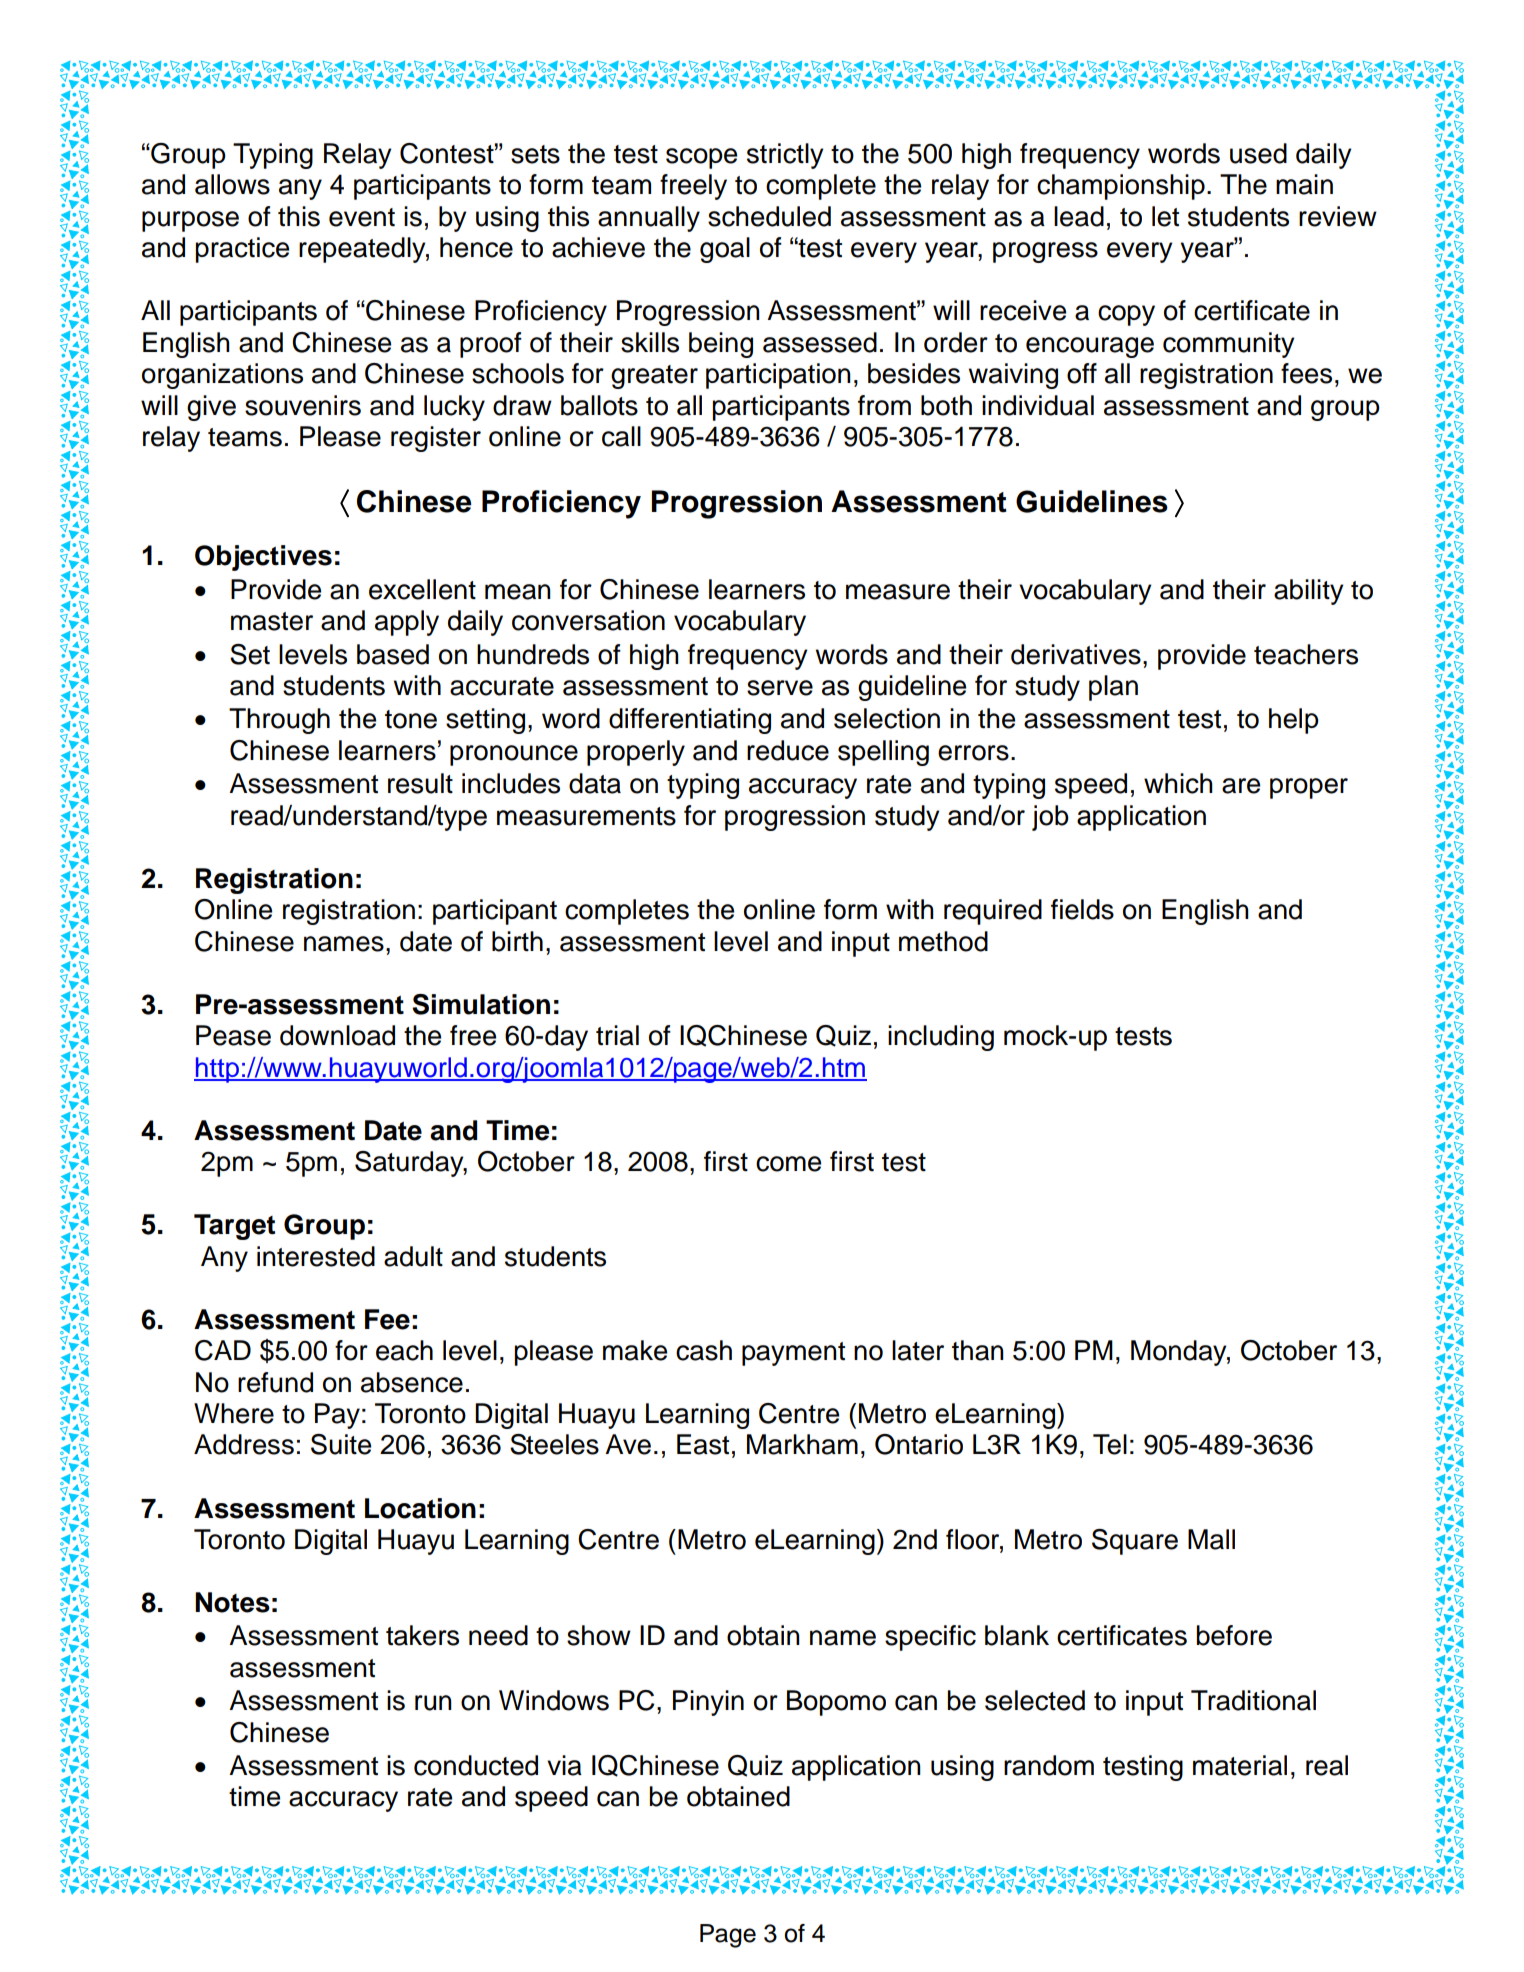 This screenshot has width=1524, height=1972. I want to click on download, so click(337, 1035).
